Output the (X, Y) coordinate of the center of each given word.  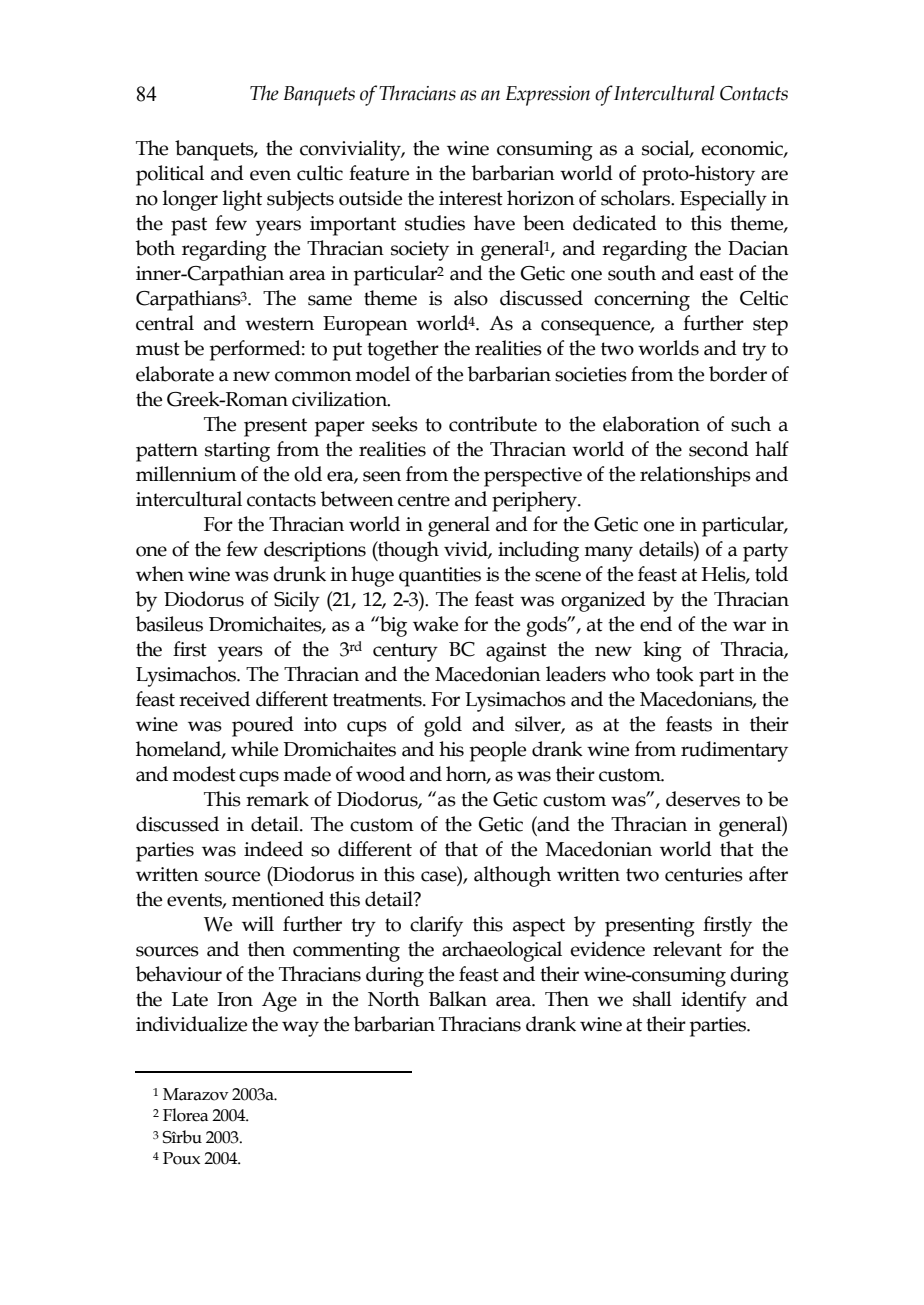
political (170, 175)
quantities (440, 577)
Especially (723, 200)
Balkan (458, 999)
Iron (235, 999)
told (771, 574)
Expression (548, 96)
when (160, 574)
